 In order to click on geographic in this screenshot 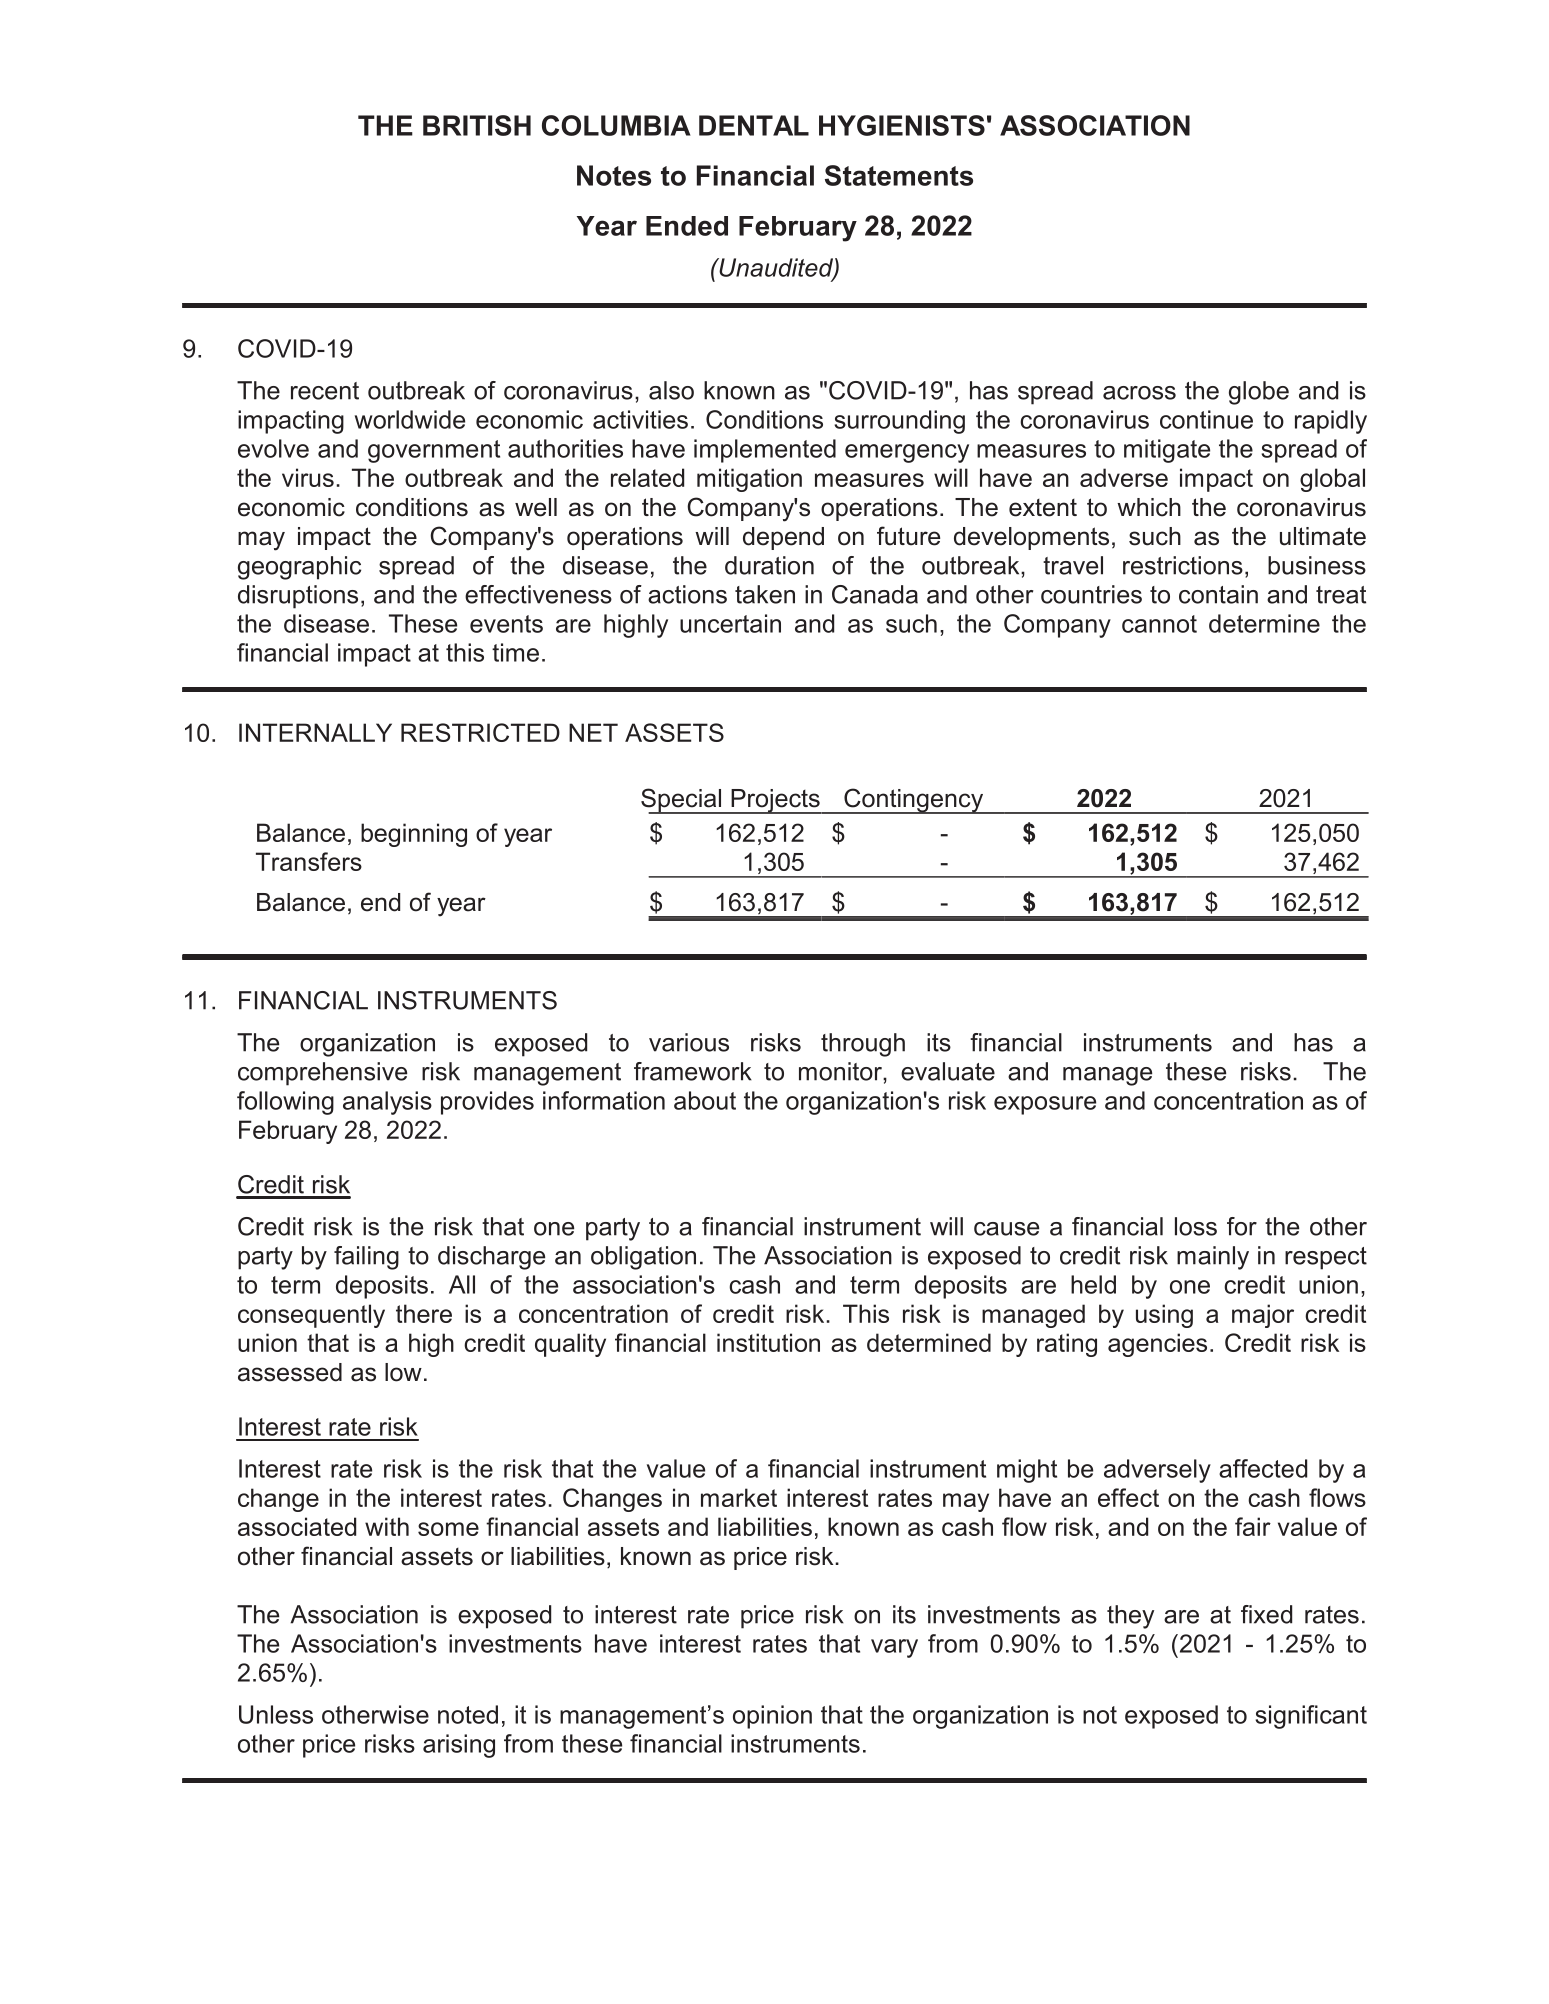, I will do `click(299, 568)`.
